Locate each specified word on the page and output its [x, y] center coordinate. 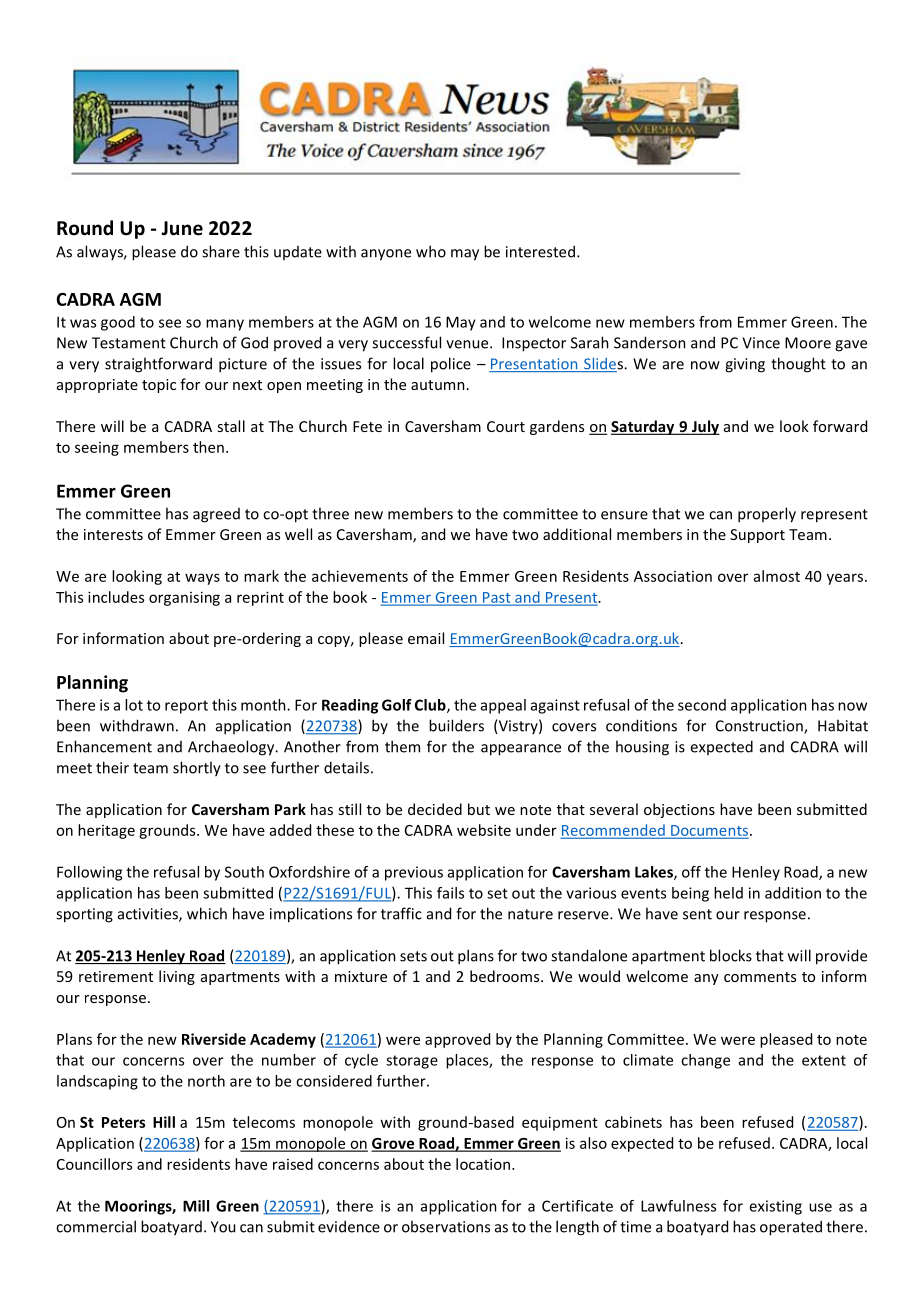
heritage [106, 831]
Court [506, 426]
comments [760, 977]
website [484, 830]
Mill [196, 1206]
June [182, 228]
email [426, 638]
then [208, 447]
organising [184, 598]
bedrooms [506, 976]
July [705, 427]
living [177, 977]
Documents [708, 831]
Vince [761, 343]
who [431, 251]
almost [777, 576]
